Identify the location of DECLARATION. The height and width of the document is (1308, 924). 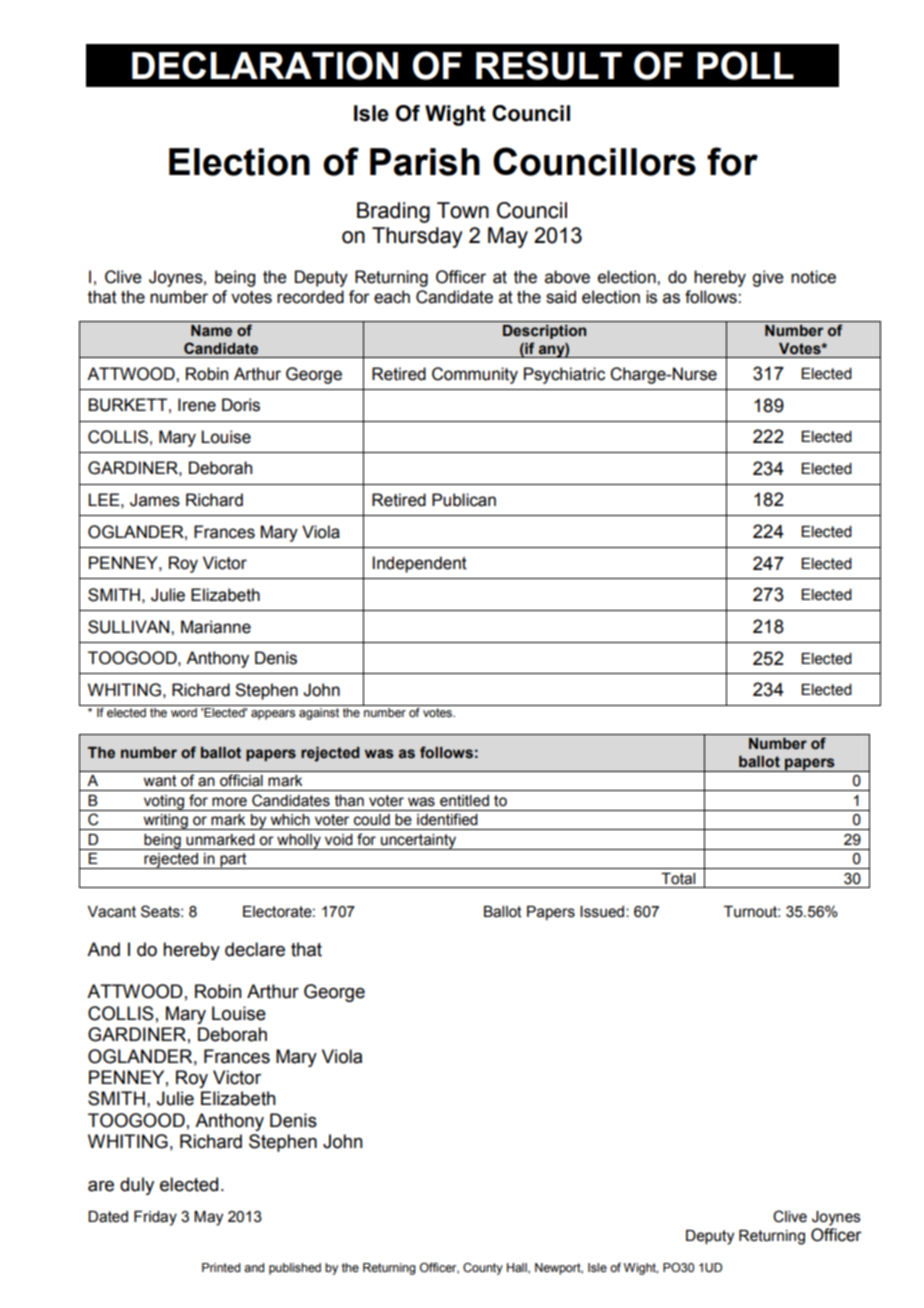
(265, 65).
